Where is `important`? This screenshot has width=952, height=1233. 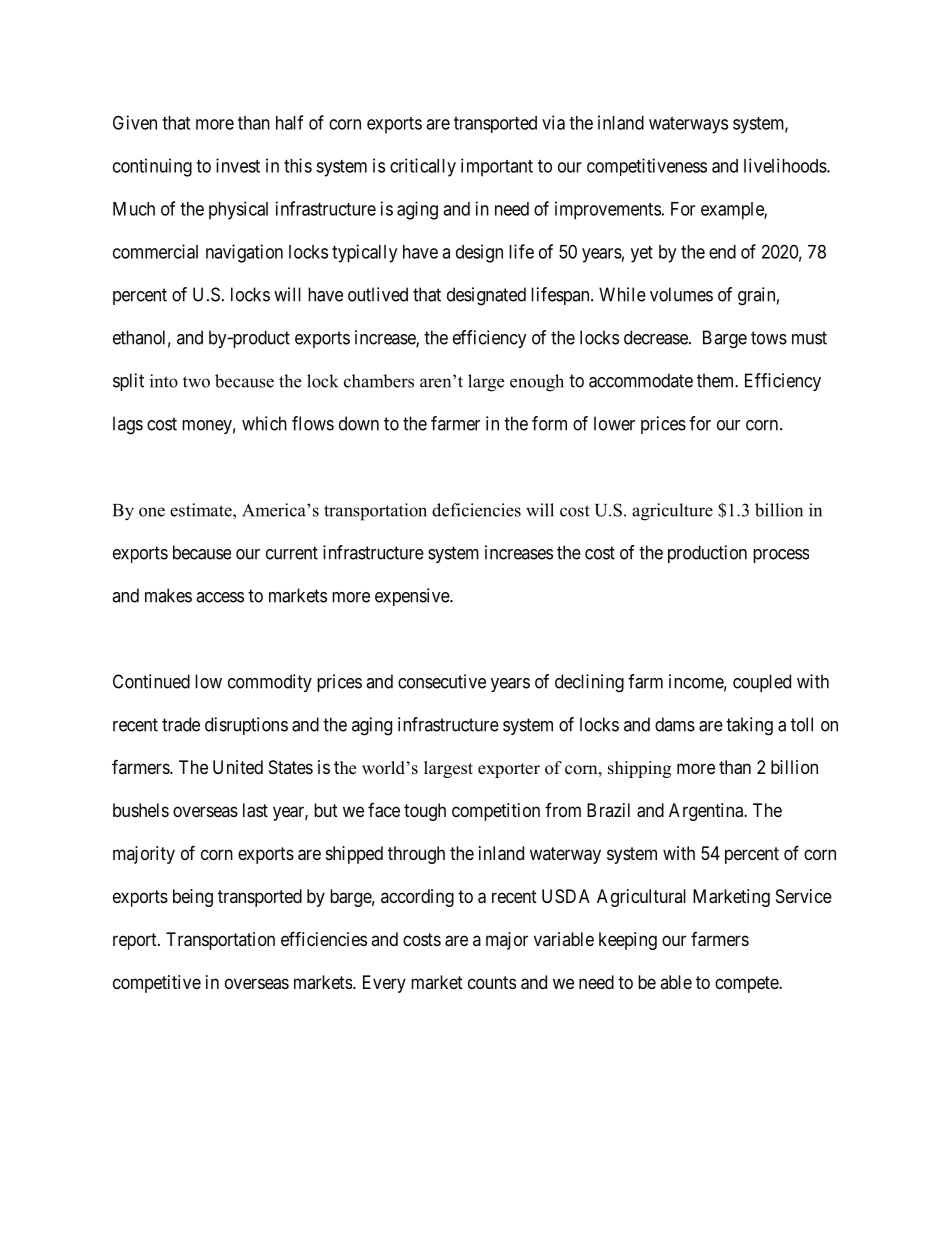 important is located at coordinates (497, 167).
